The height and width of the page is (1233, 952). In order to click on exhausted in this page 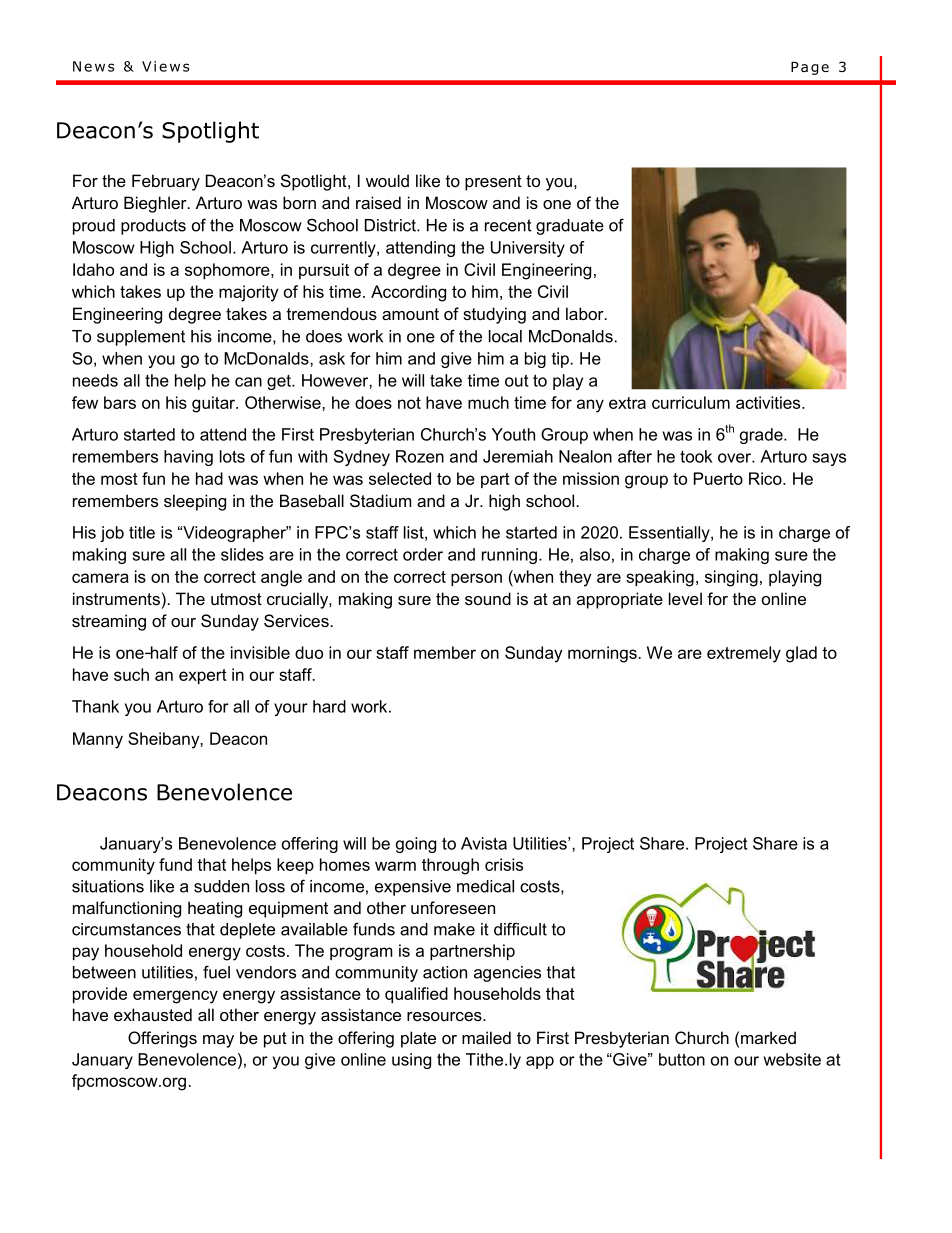, I will do `click(153, 1014)`.
